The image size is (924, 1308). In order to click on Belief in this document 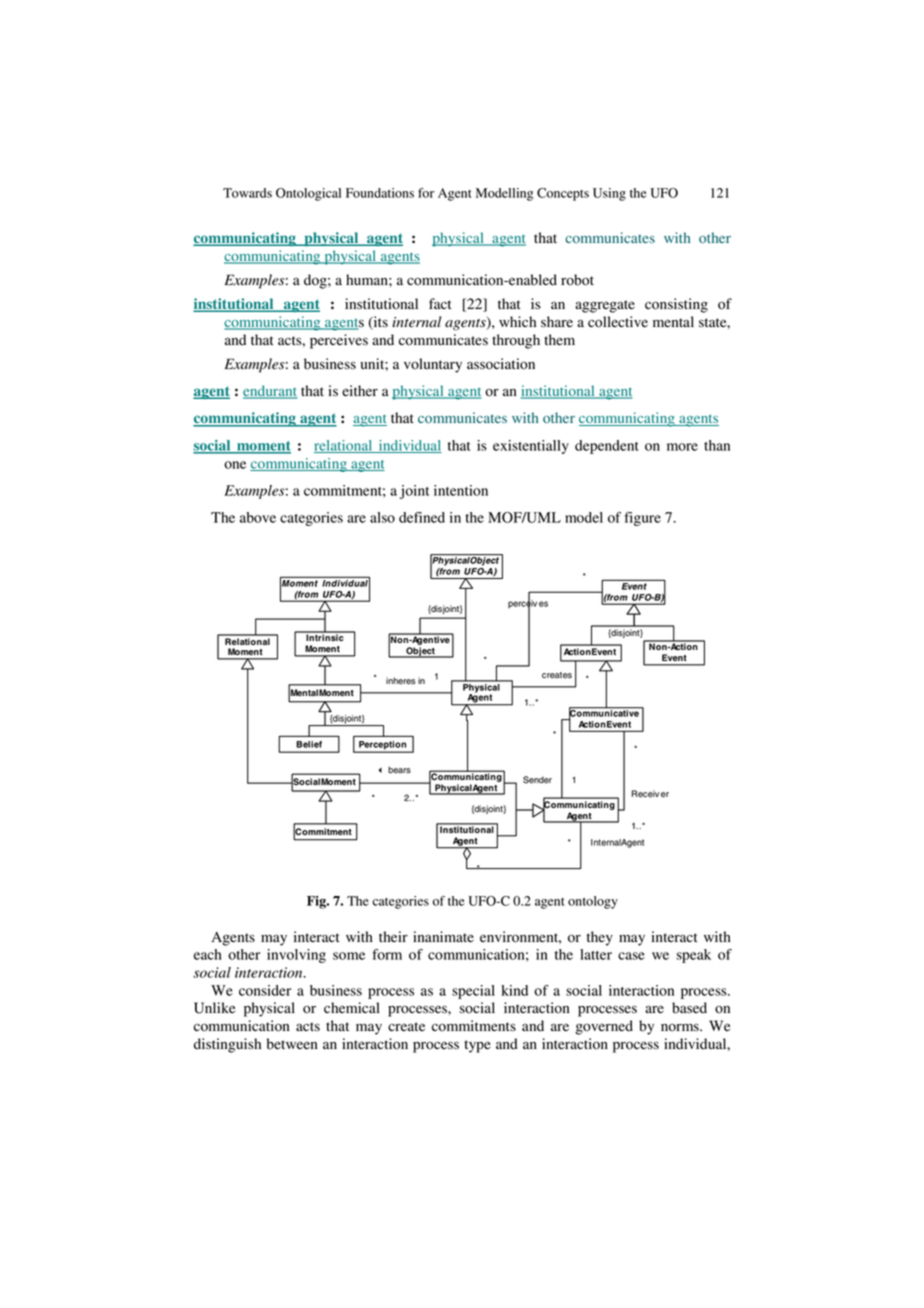, I will do `click(309, 744)`.
